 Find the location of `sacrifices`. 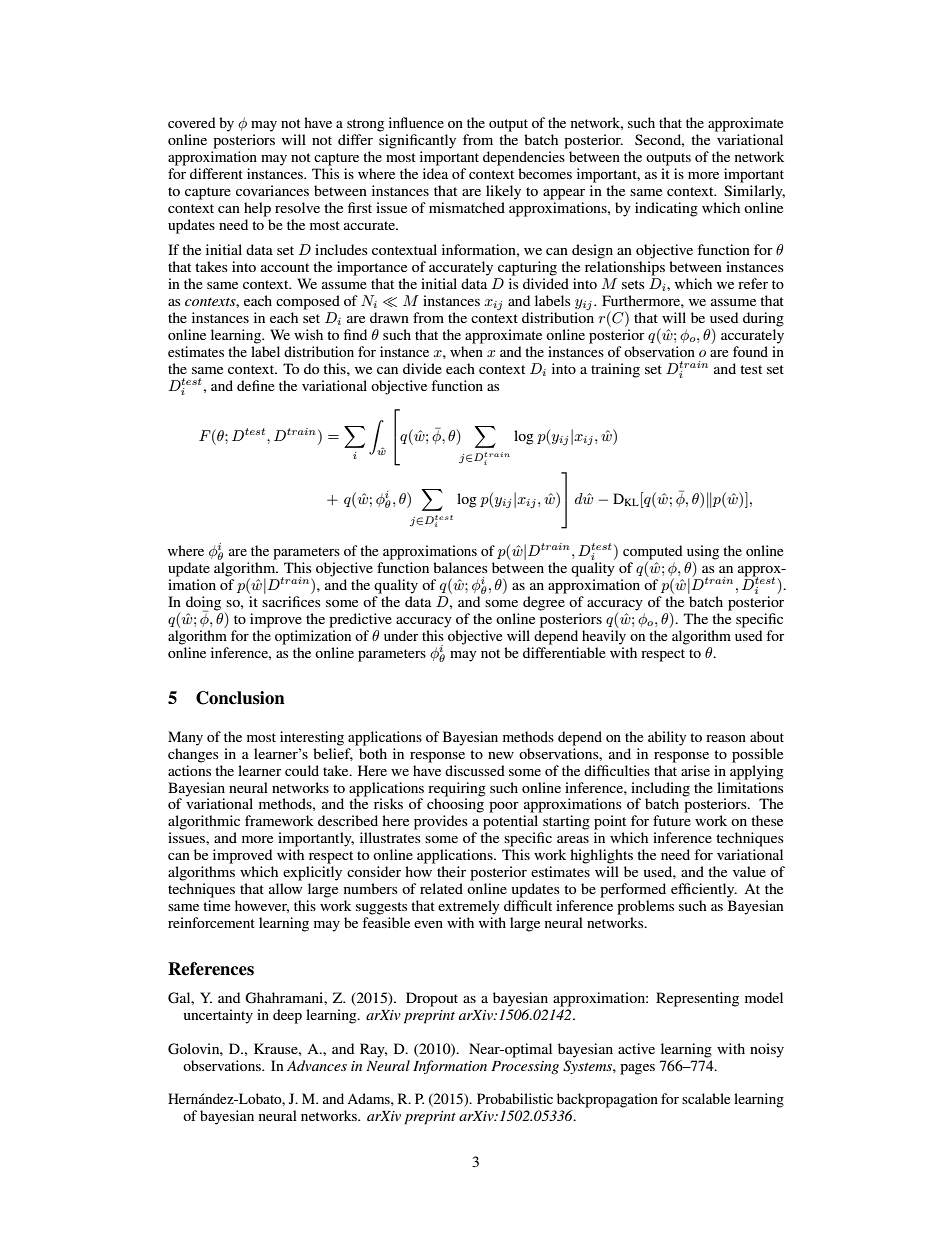

sacrifices is located at coordinates (291, 601).
